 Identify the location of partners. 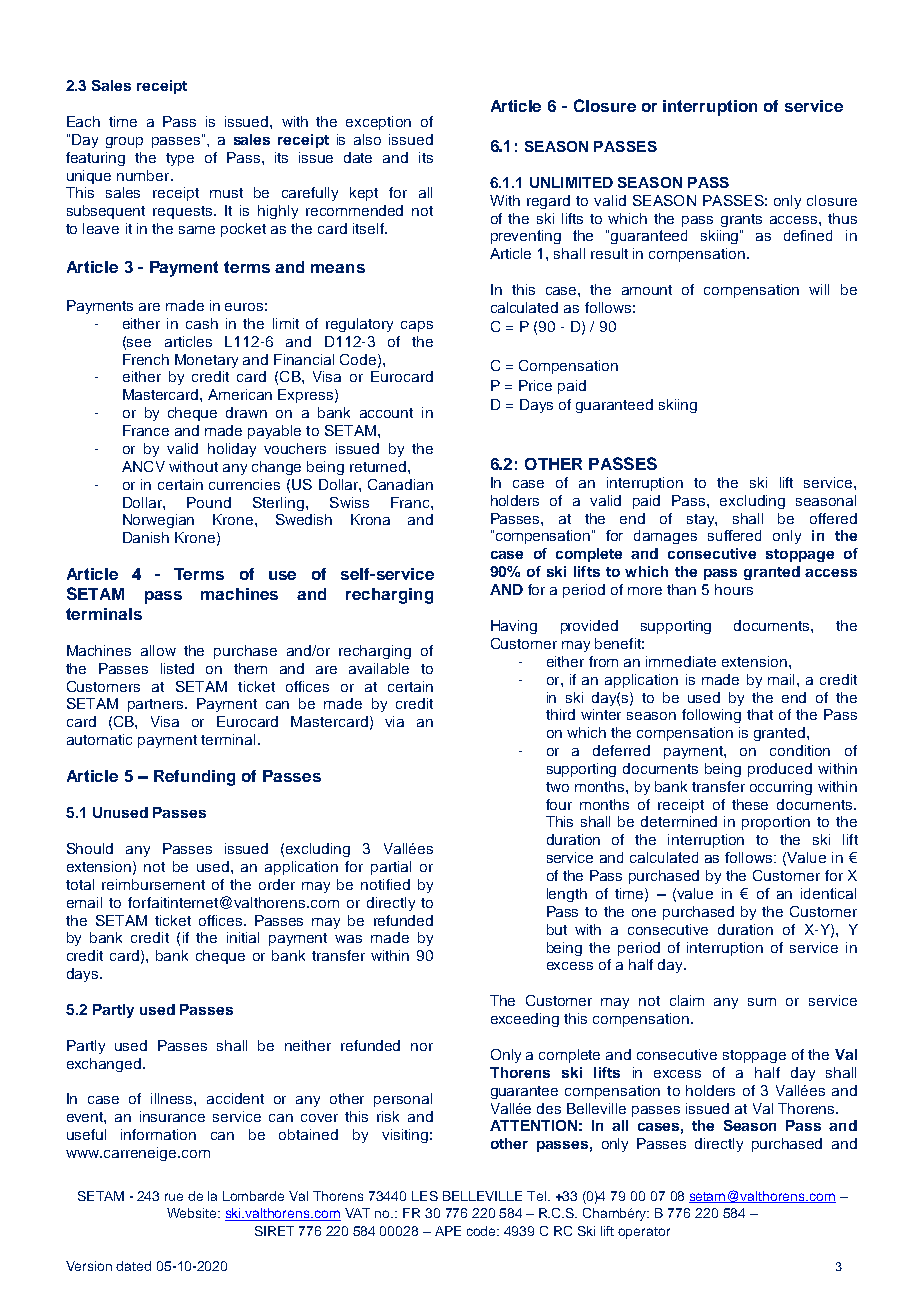
(157, 705).
